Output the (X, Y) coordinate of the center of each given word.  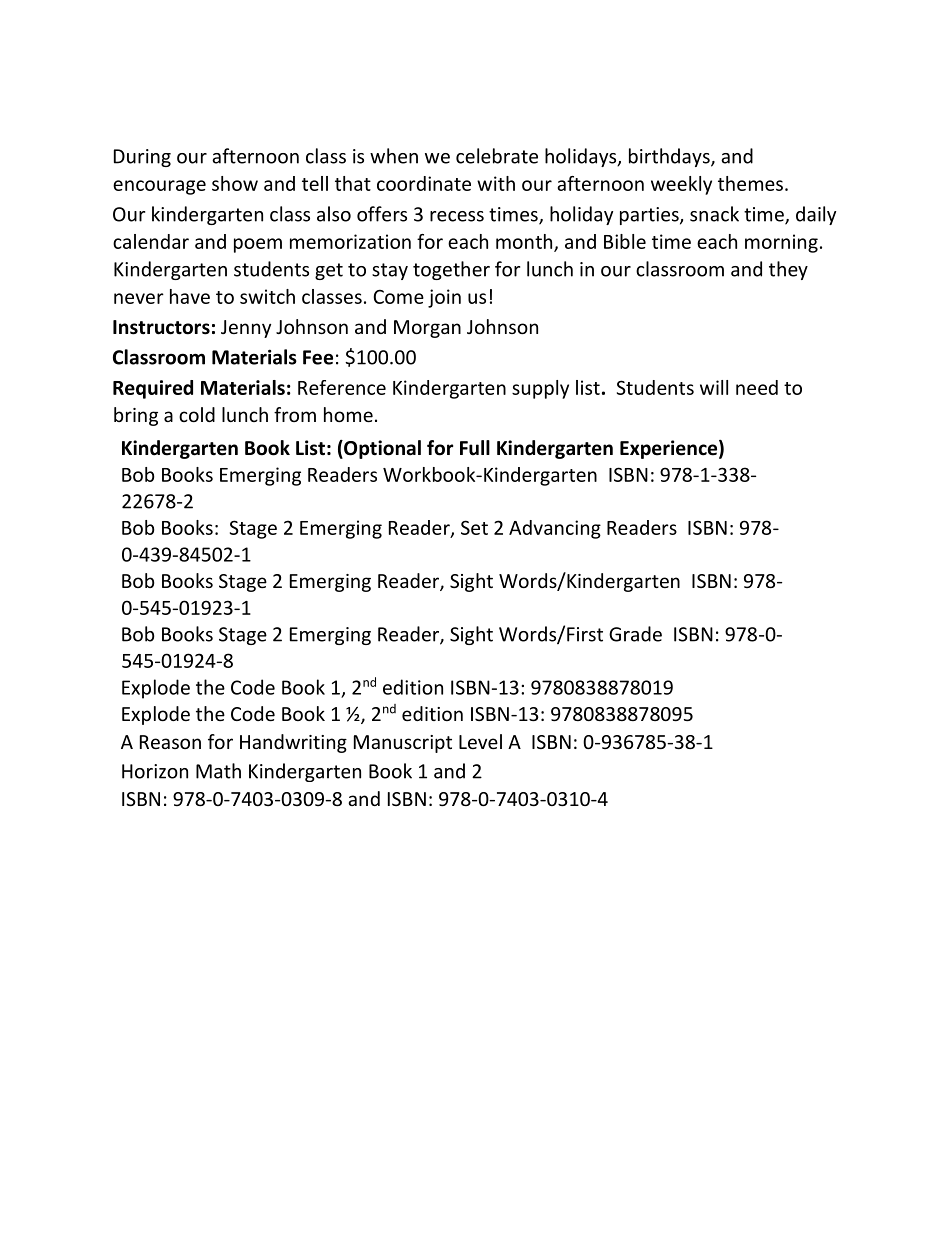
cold (197, 414)
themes (750, 183)
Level (480, 741)
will (714, 387)
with (496, 183)
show (235, 183)
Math (218, 771)
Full (475, 448)
